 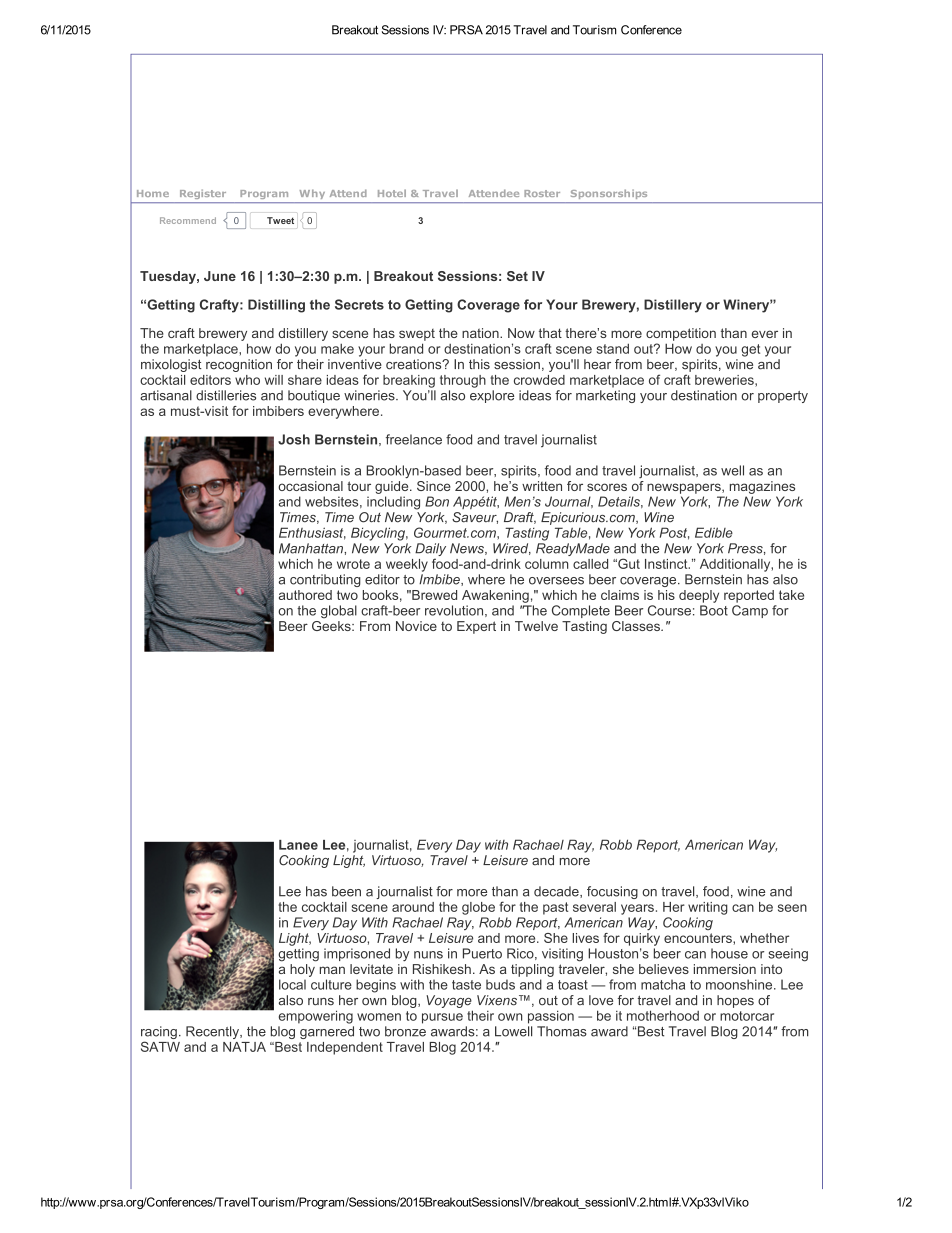 I want to click on globe, so click(x=478, y=908).
